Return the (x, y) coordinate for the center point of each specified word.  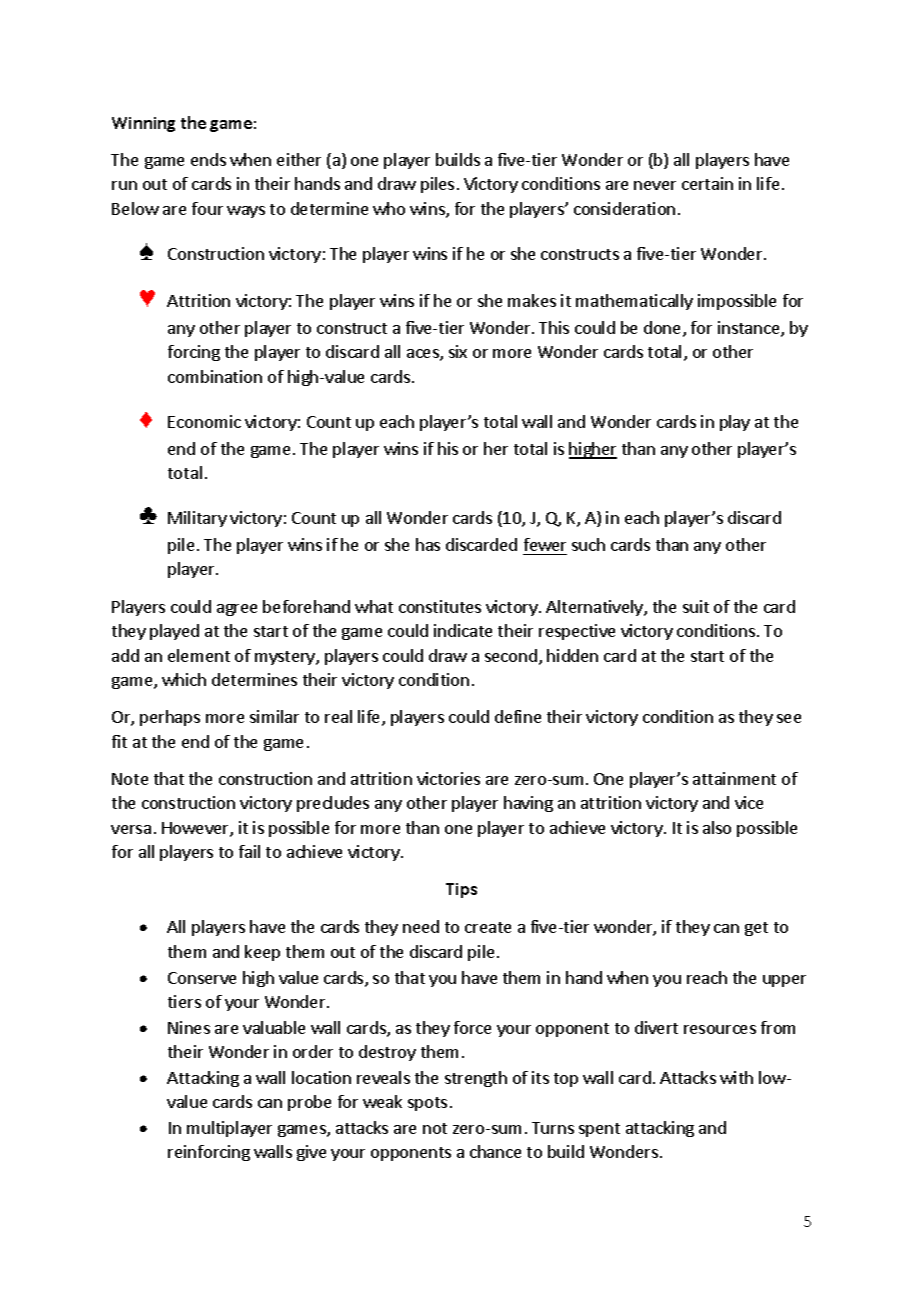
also (717, 827)
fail (249, 851)
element (199, 655)
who (389, 208)
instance (750, 329)
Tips (461, 890)
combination (215, 376)
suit (696, 606)
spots (427, 1104)
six (458, 351)
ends (208, 159)
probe (309, 1103)
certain (707, 183)
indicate (463, 630)
